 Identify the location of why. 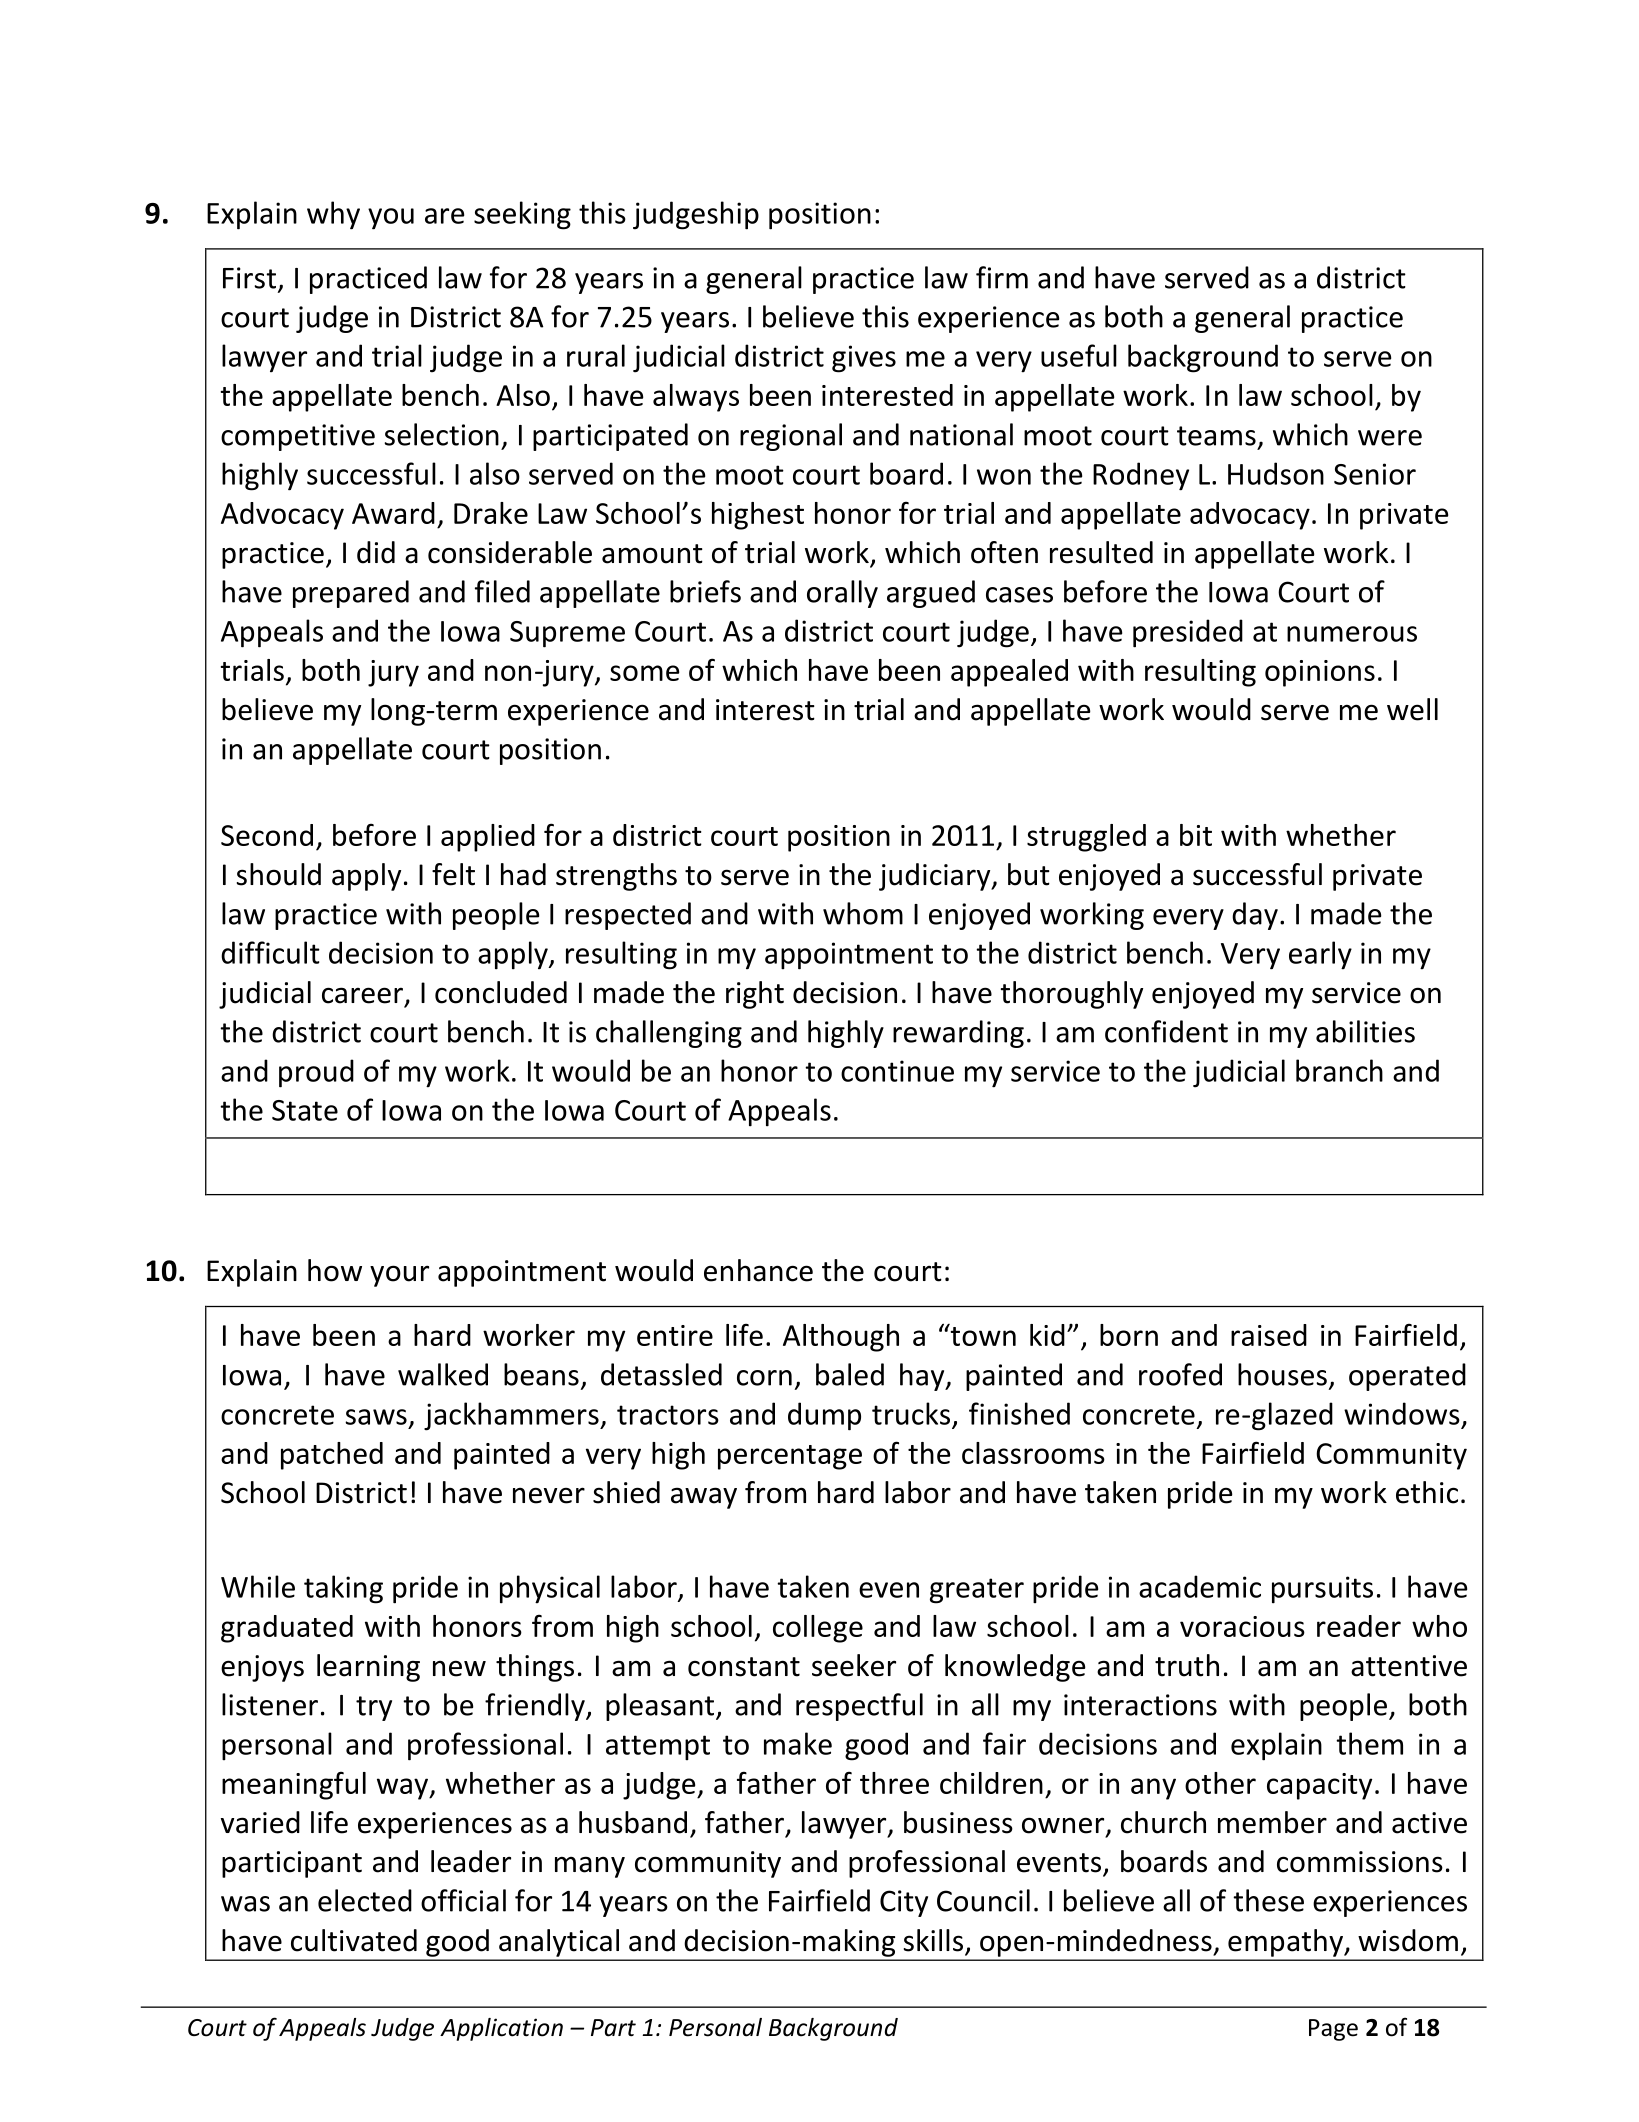
(333, 215).
